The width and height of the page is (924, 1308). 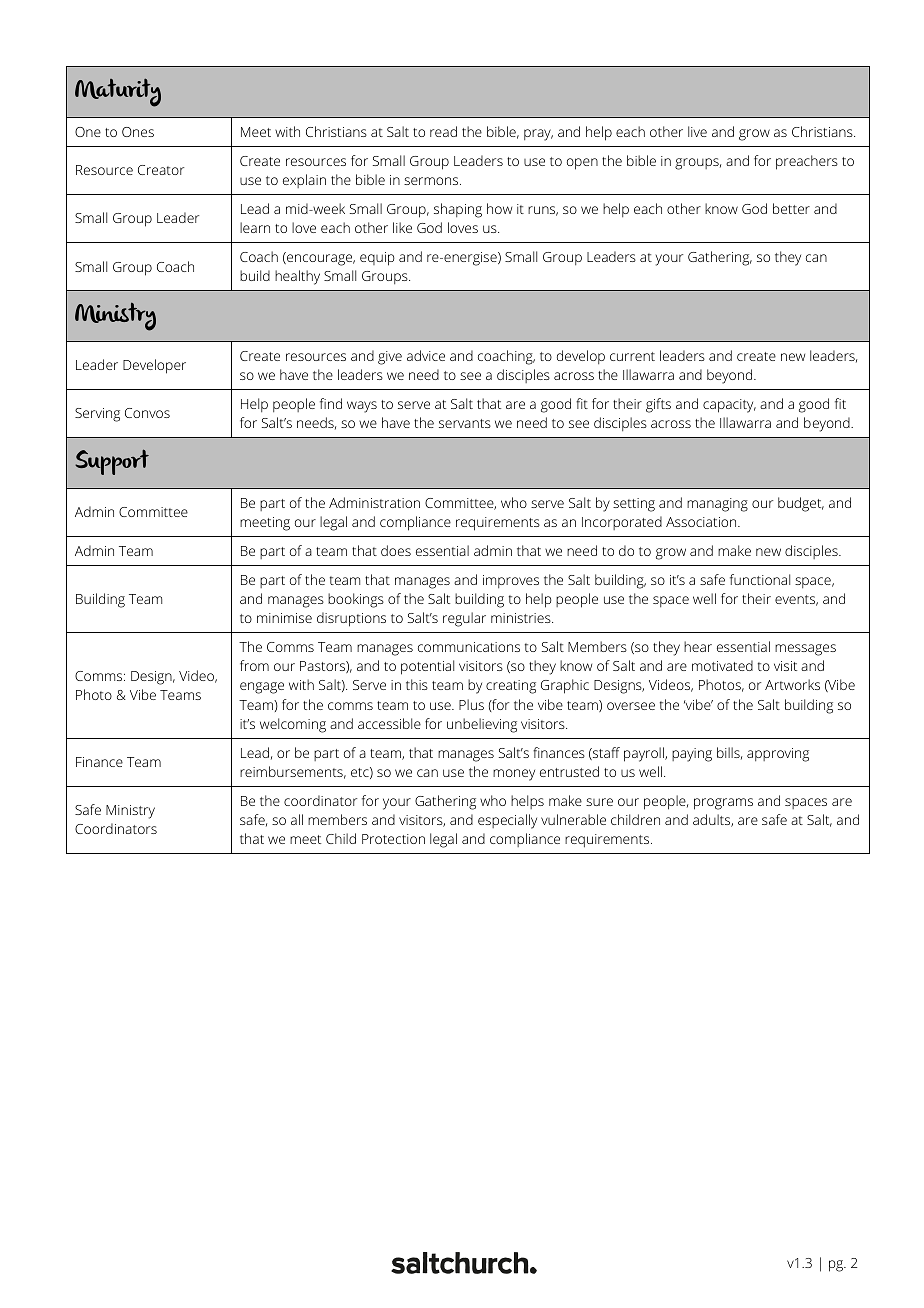 What do you see at coordinates (426, 355) in the page?
I see `advice` at bounding box center [426, 355].
